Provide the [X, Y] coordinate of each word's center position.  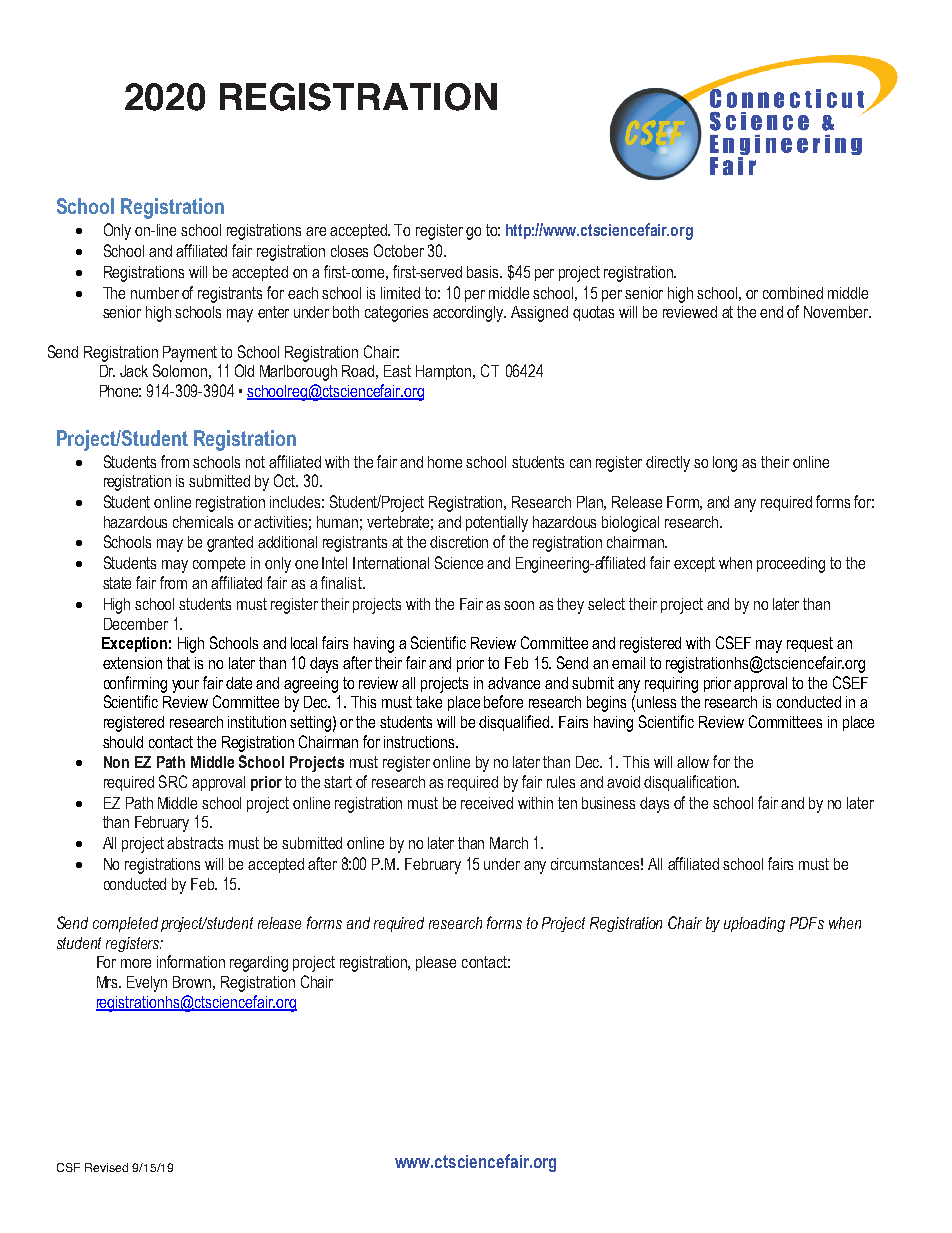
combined [793, 293]
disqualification [691, 783]
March [509, 843]
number [155, 293]
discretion [459, 542]
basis [484, 272]
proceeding [791, 565]
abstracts [195, 843]
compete [219, 564]
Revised [106, 1167]
